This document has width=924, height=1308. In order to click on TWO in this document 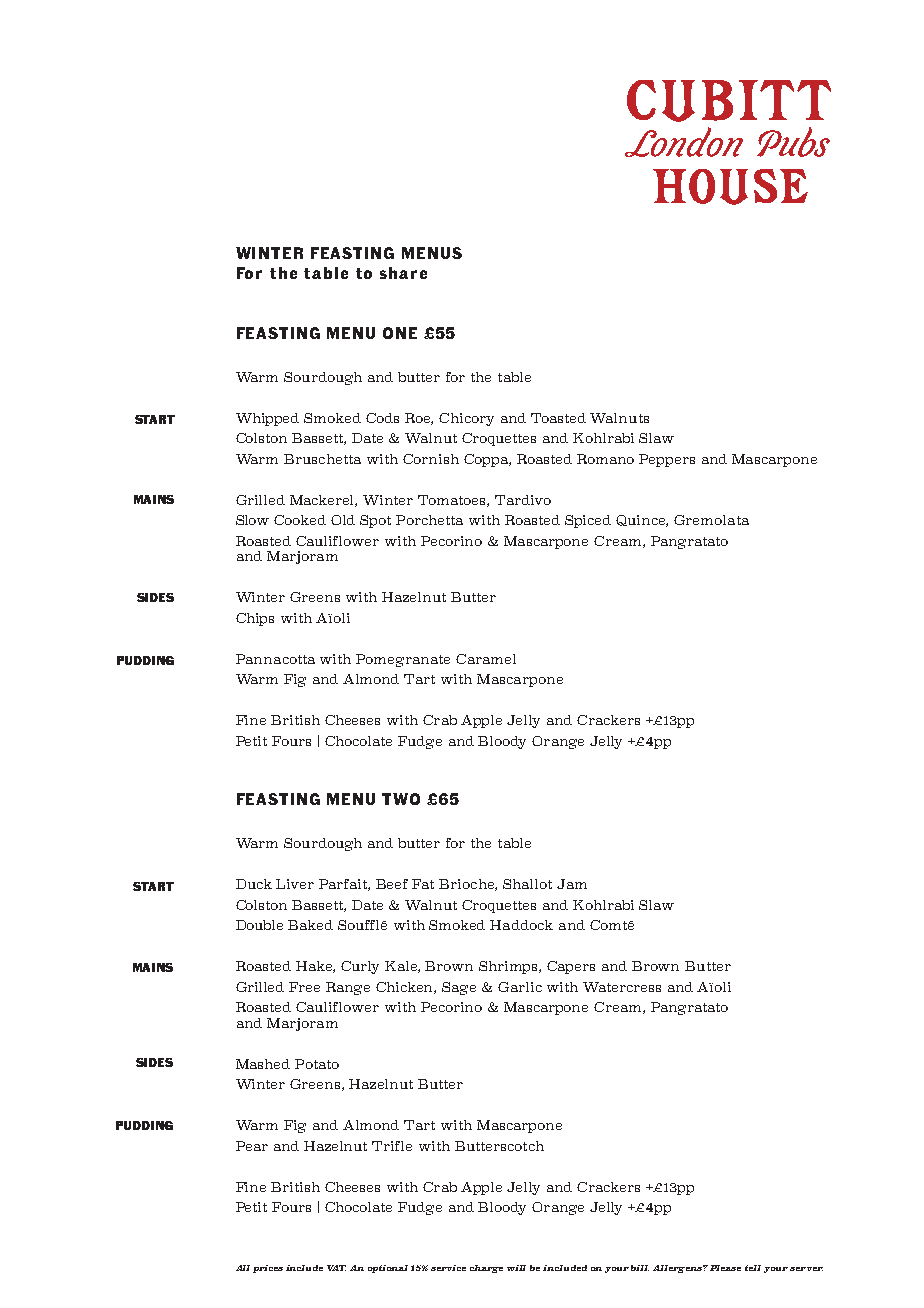, I will do `click(401, 799)`.
